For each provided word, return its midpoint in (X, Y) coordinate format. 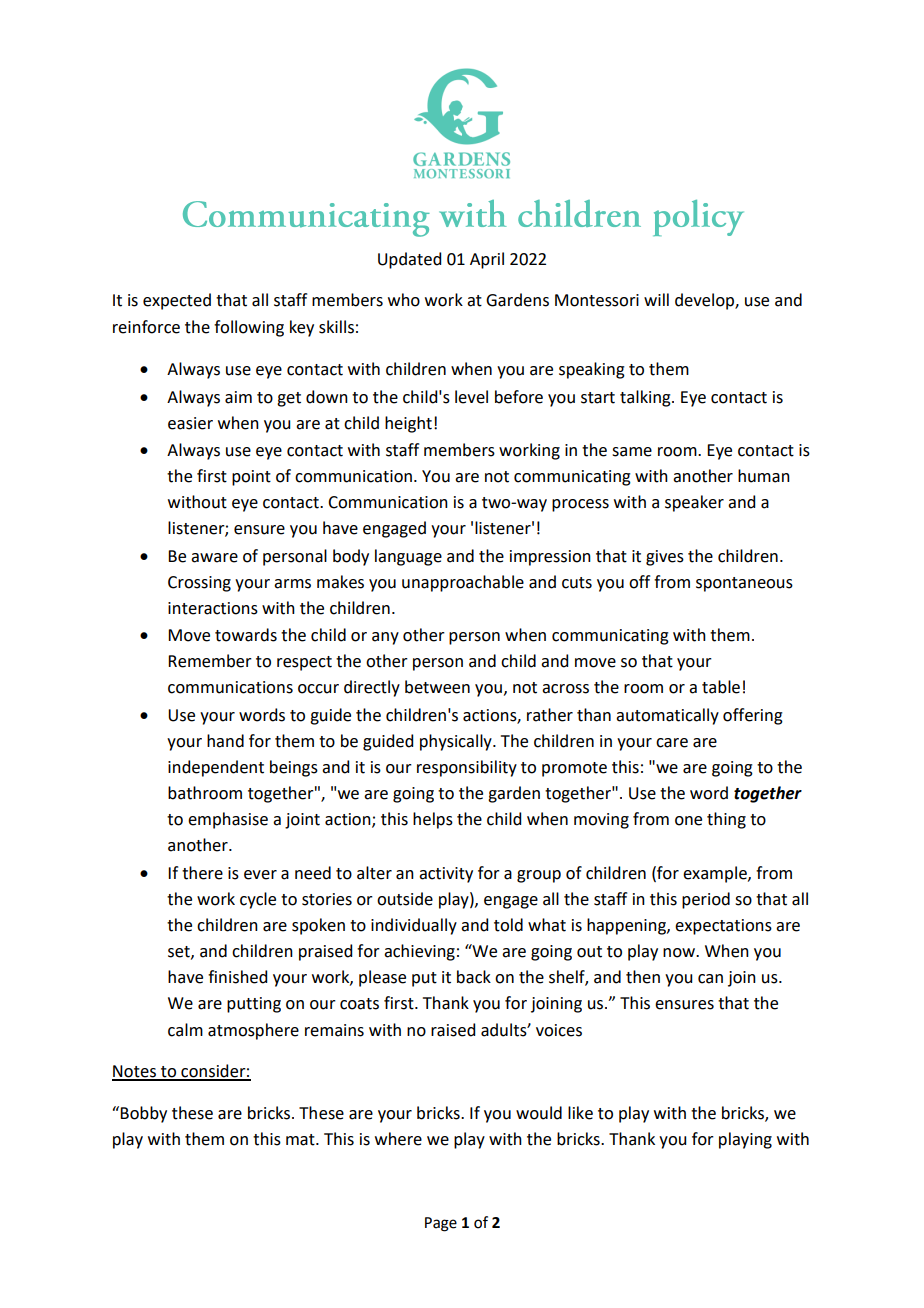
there (202, 873)
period (706, 900)
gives (665, 558)
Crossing (199, 584)
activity (446, 875)
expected (177, 301)
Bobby (143, 1114)
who (404, 300)
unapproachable (463, 583)
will (656, 299)
